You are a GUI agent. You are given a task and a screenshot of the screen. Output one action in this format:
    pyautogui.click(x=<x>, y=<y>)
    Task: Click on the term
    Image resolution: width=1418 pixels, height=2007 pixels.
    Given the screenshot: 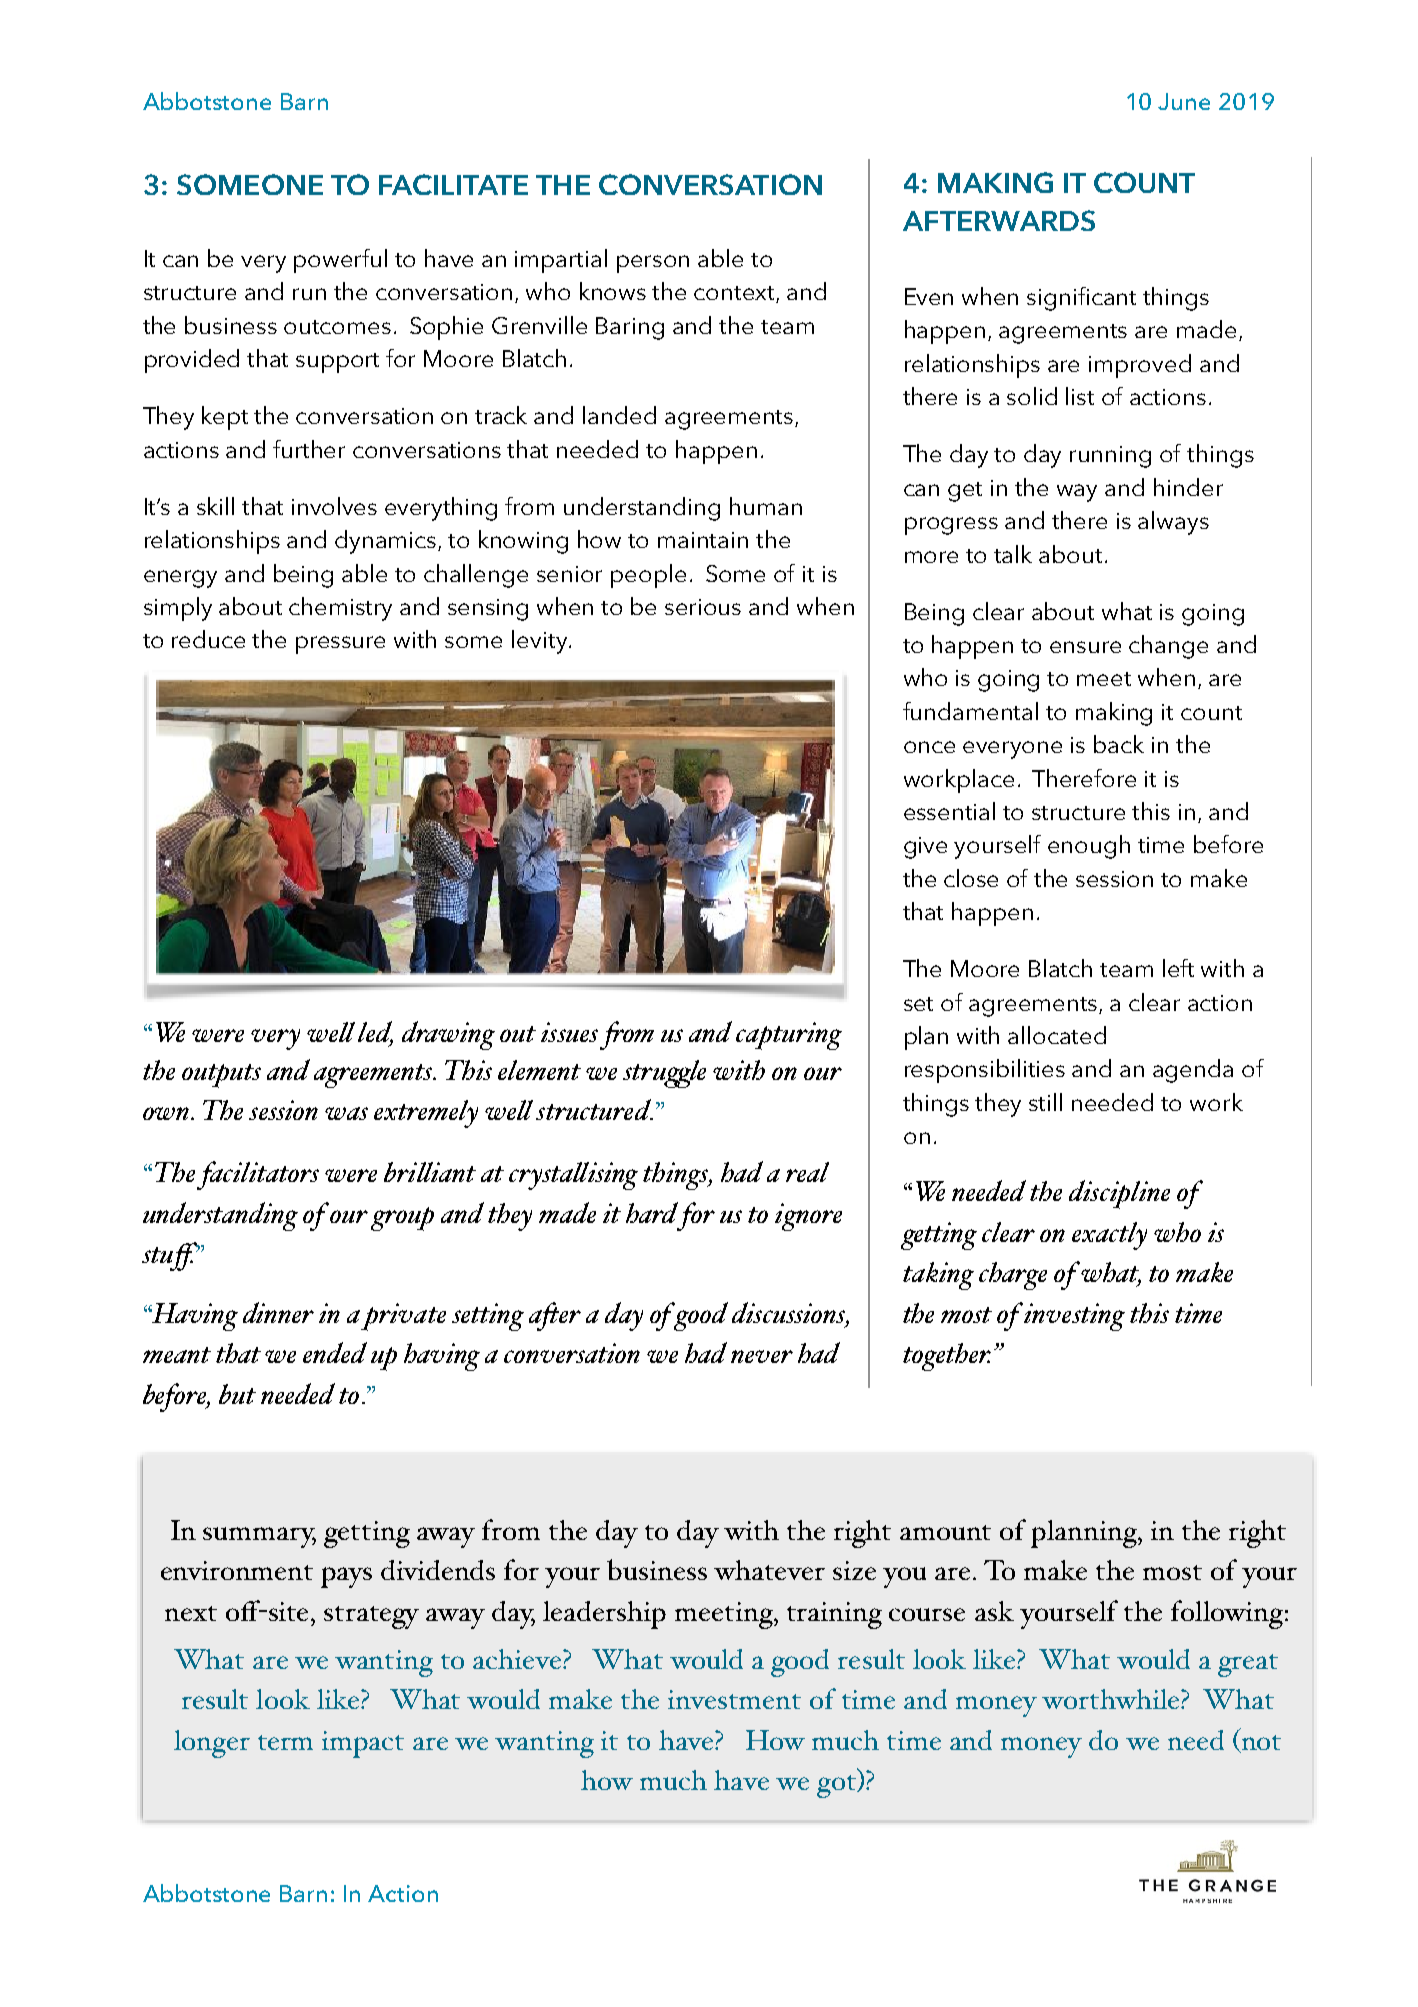 What is the action you would take?
    pyautogui.click(x=285, y=1742)
